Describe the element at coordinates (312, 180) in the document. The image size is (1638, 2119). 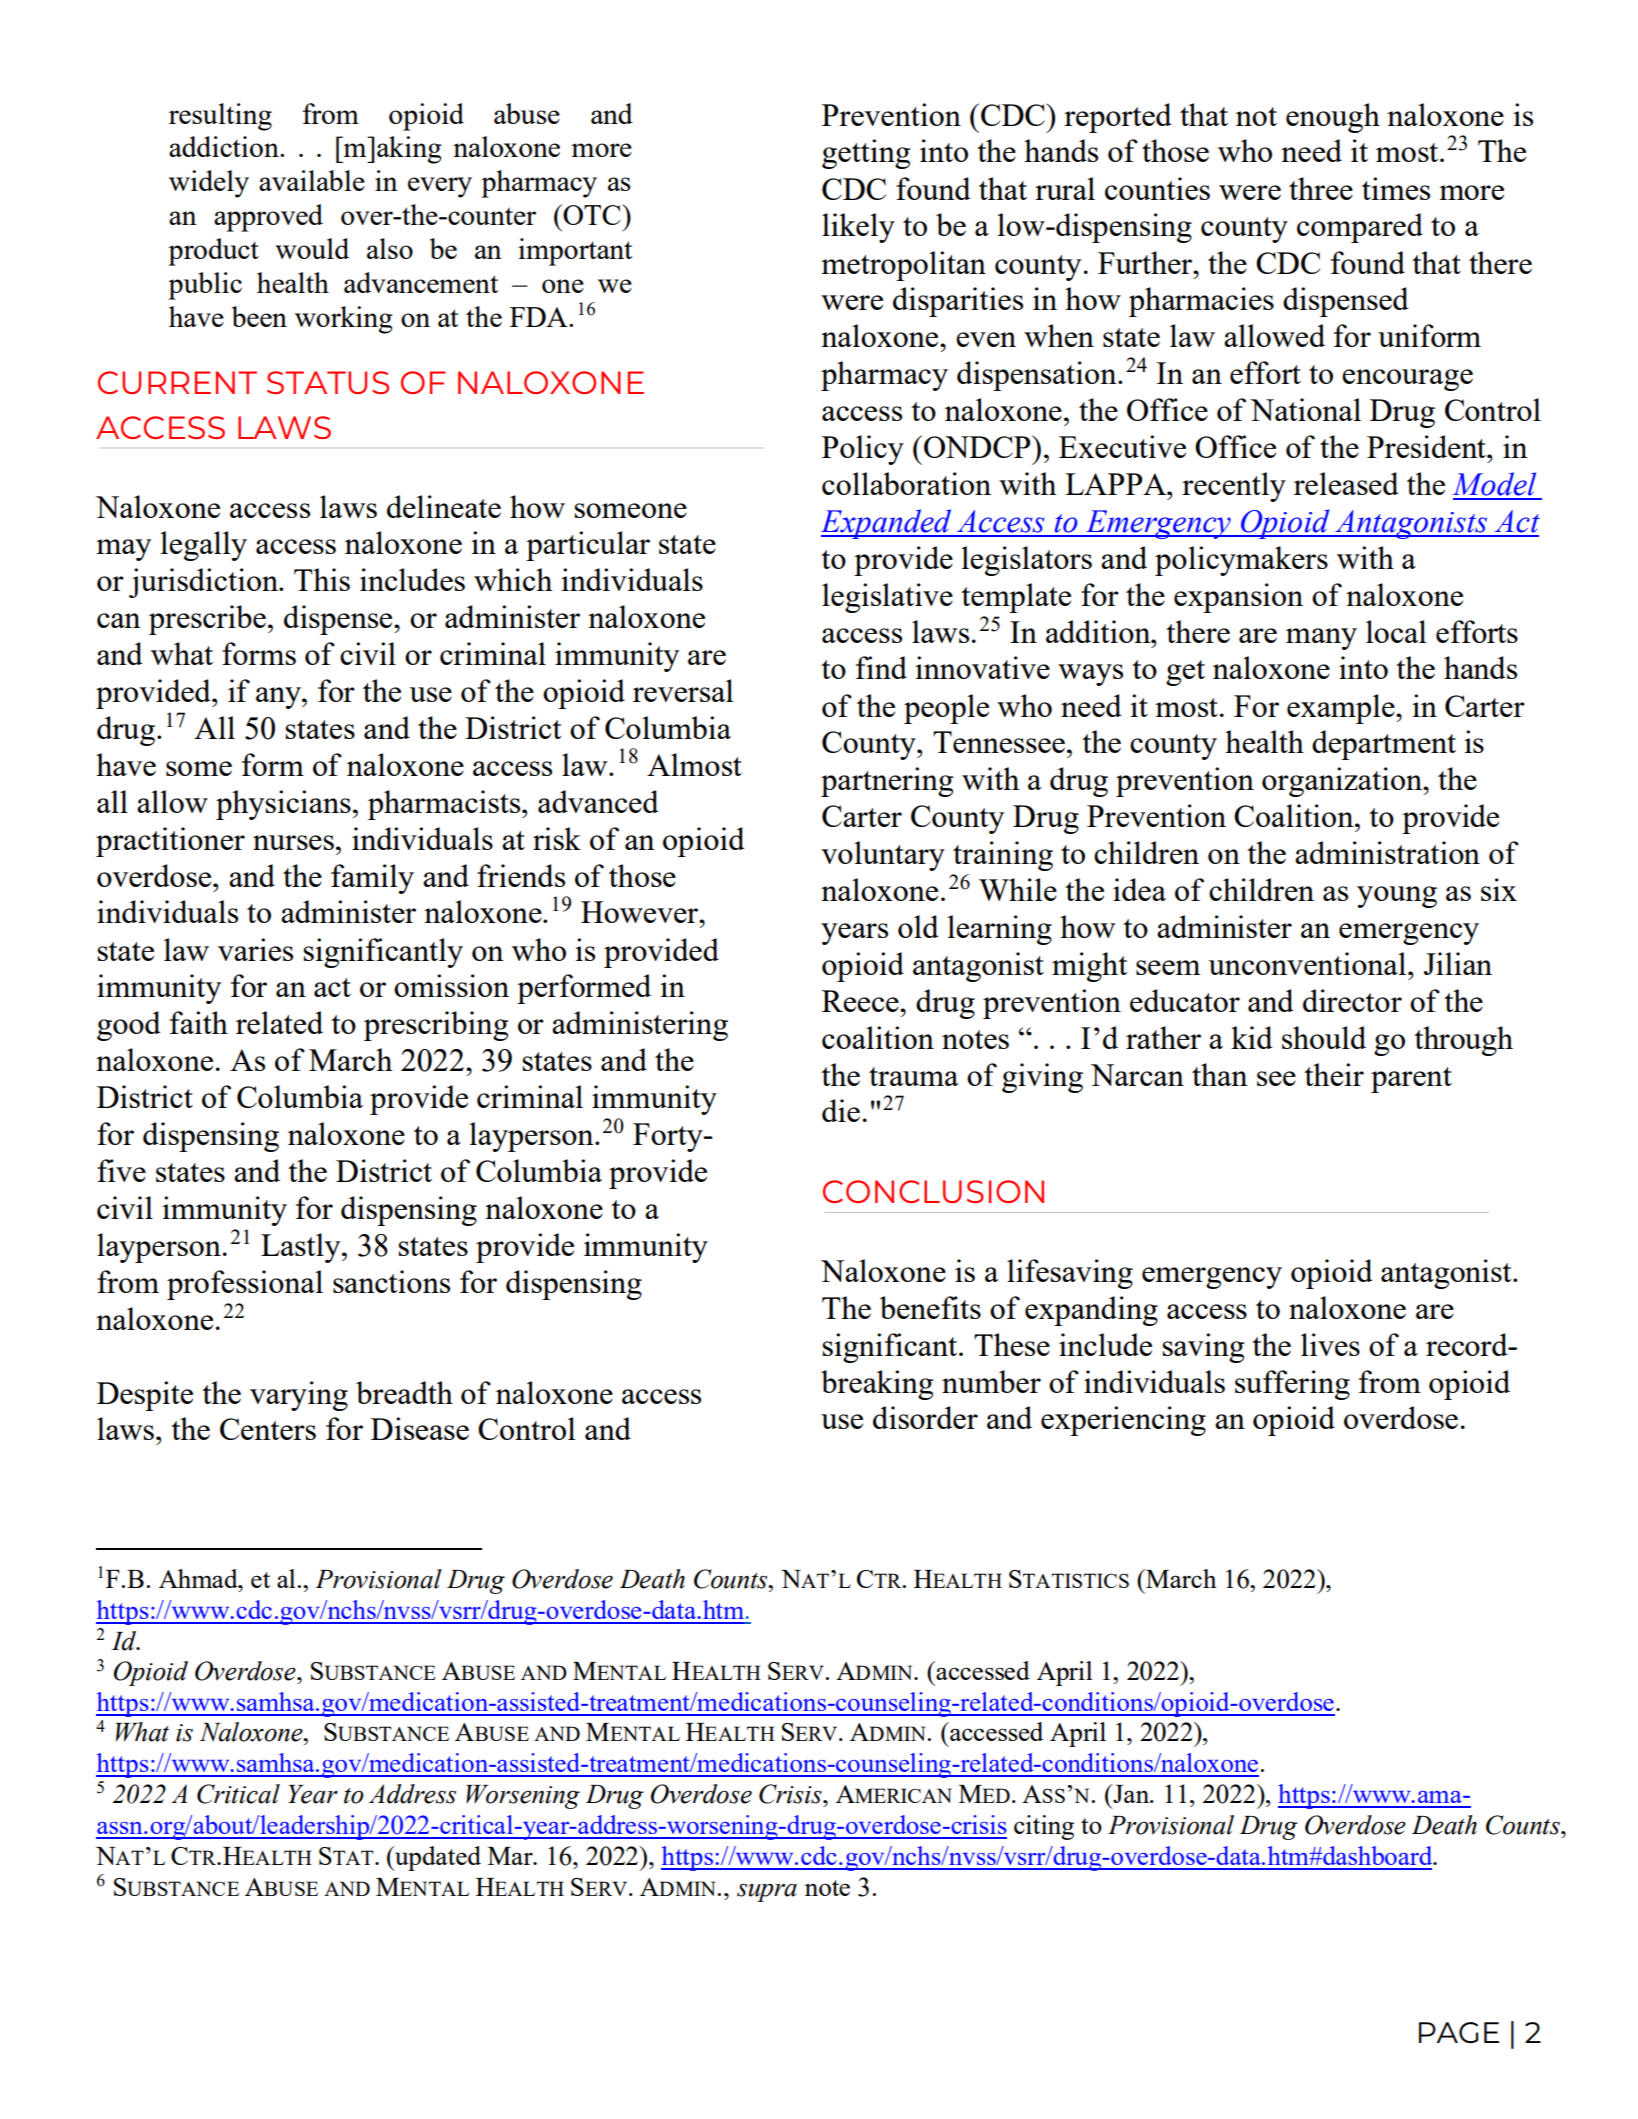
I see `available` at that location.
